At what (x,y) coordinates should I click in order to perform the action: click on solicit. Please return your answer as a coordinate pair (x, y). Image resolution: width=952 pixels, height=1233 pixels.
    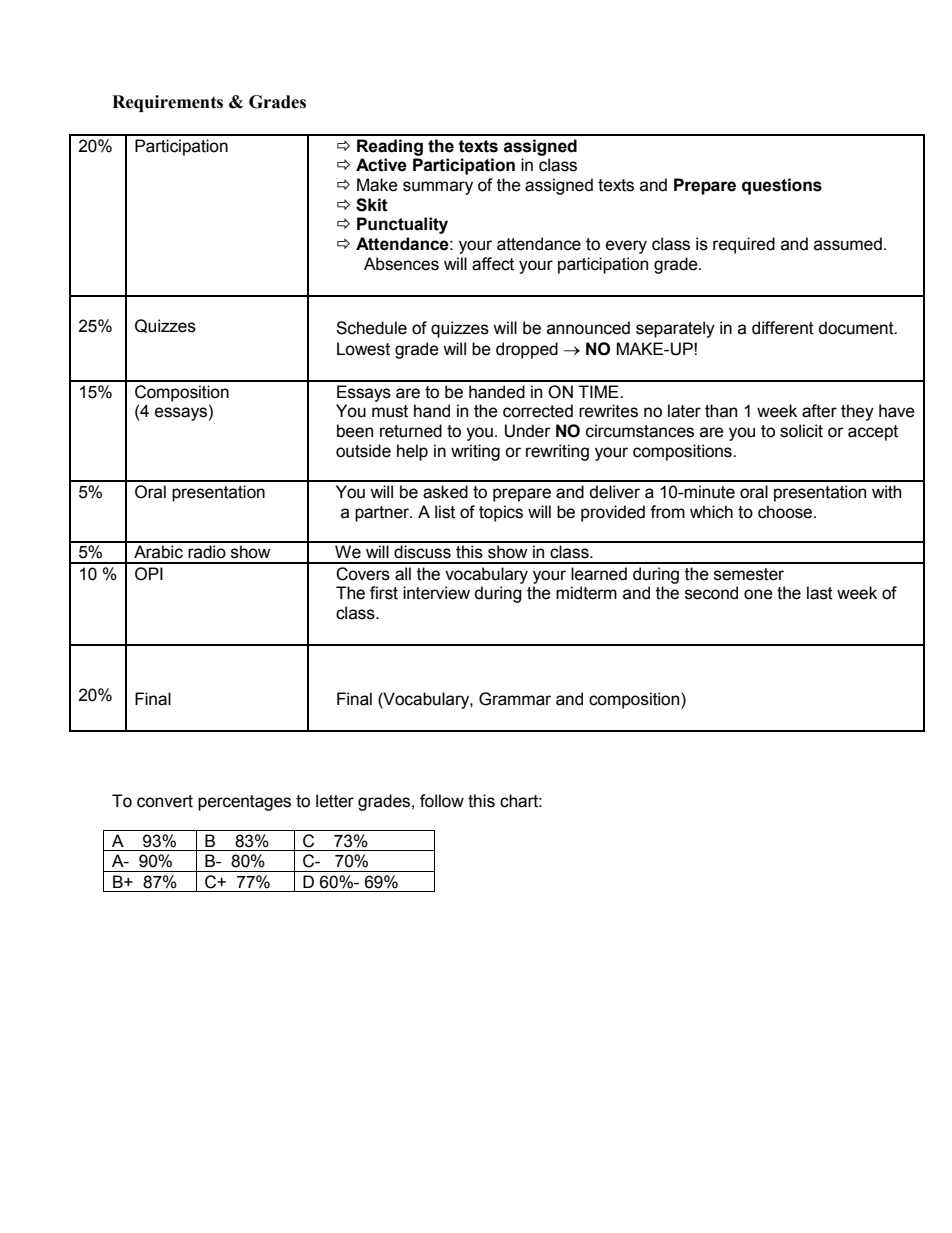
    Looking at the image, I should click on (801, 431).
